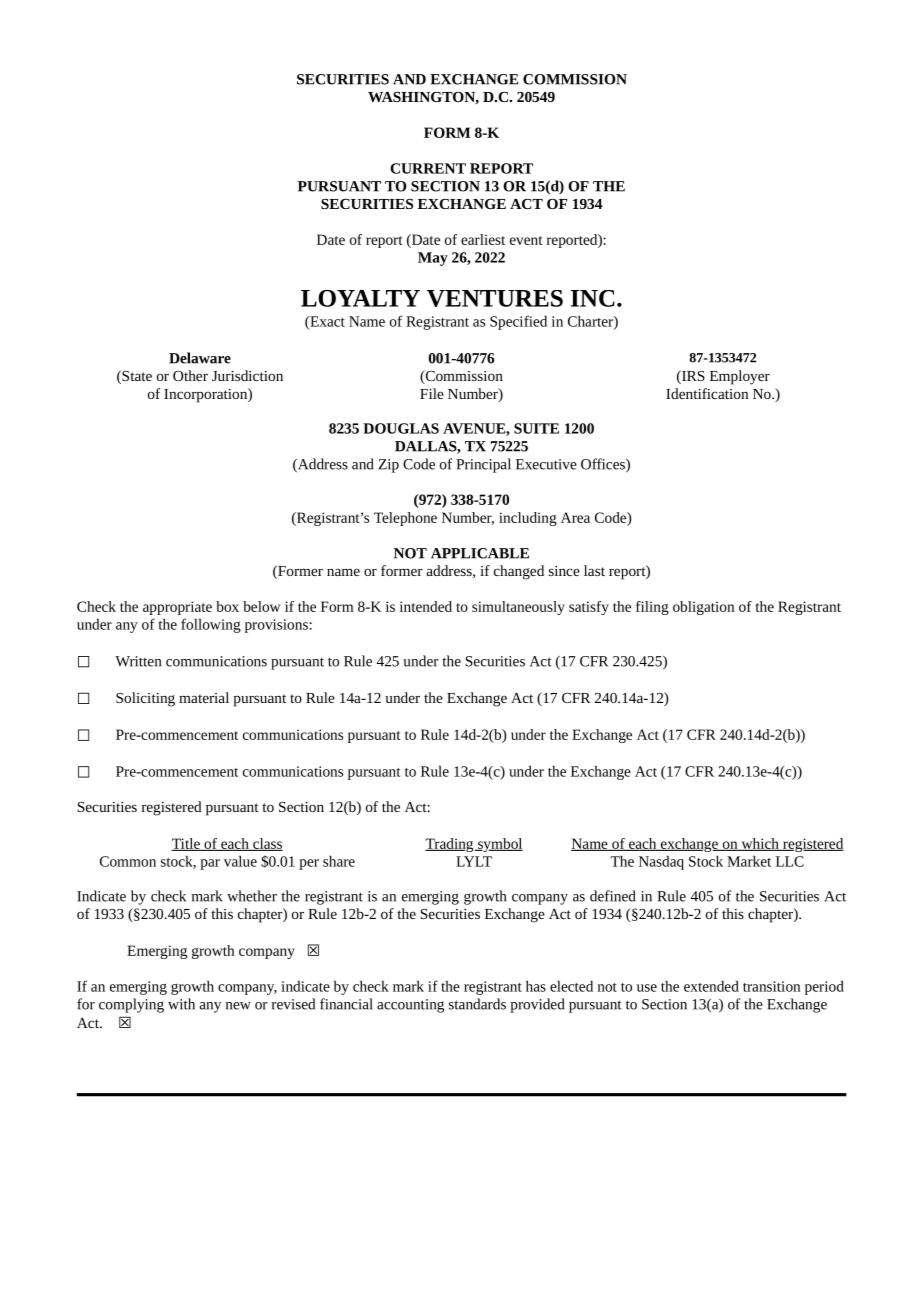 This document has height=1308, width=924. Describe the element at coordinates (526, 240) in the document. I see `event` at that location.
